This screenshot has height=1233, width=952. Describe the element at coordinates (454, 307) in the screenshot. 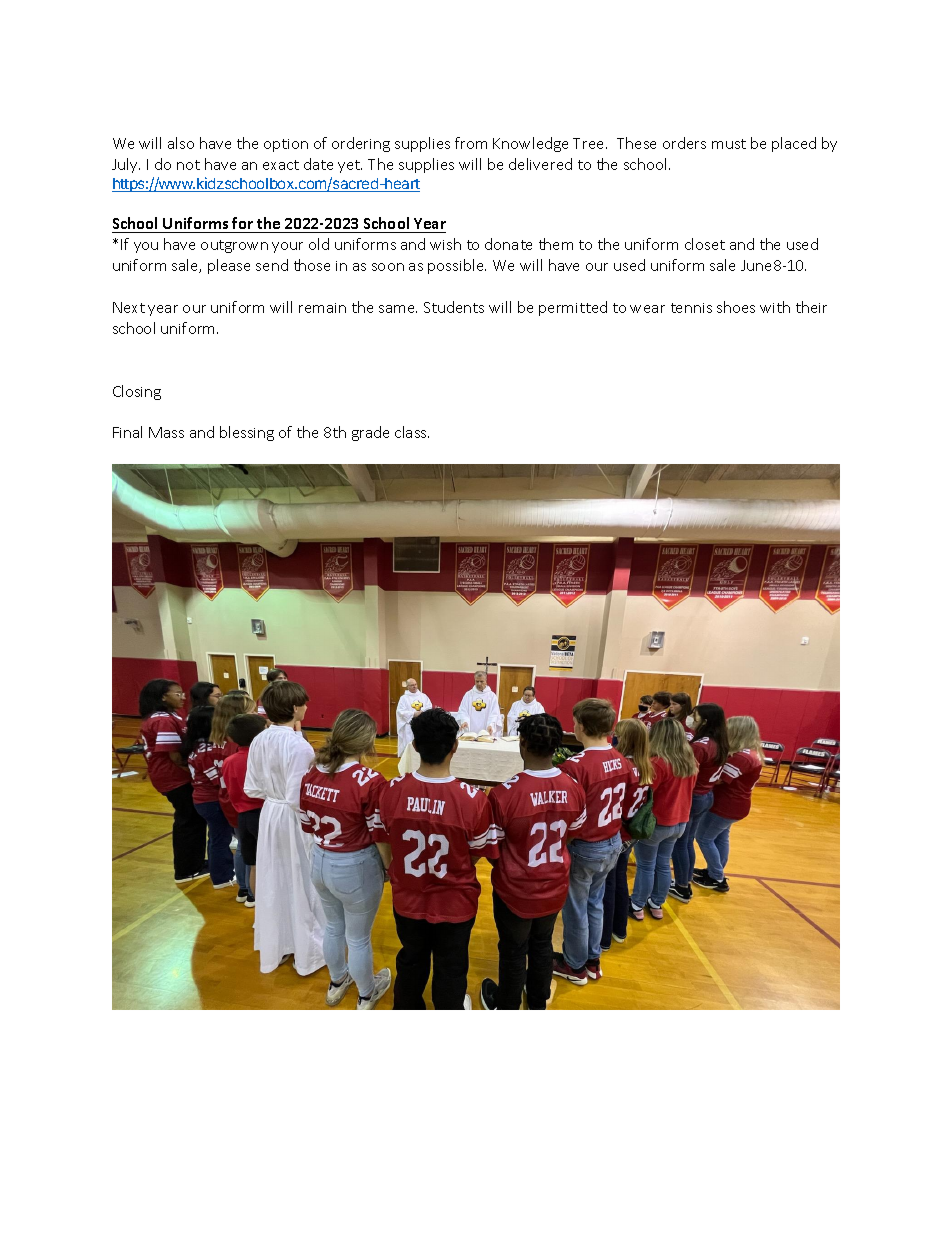

I see `Students` at that location.
